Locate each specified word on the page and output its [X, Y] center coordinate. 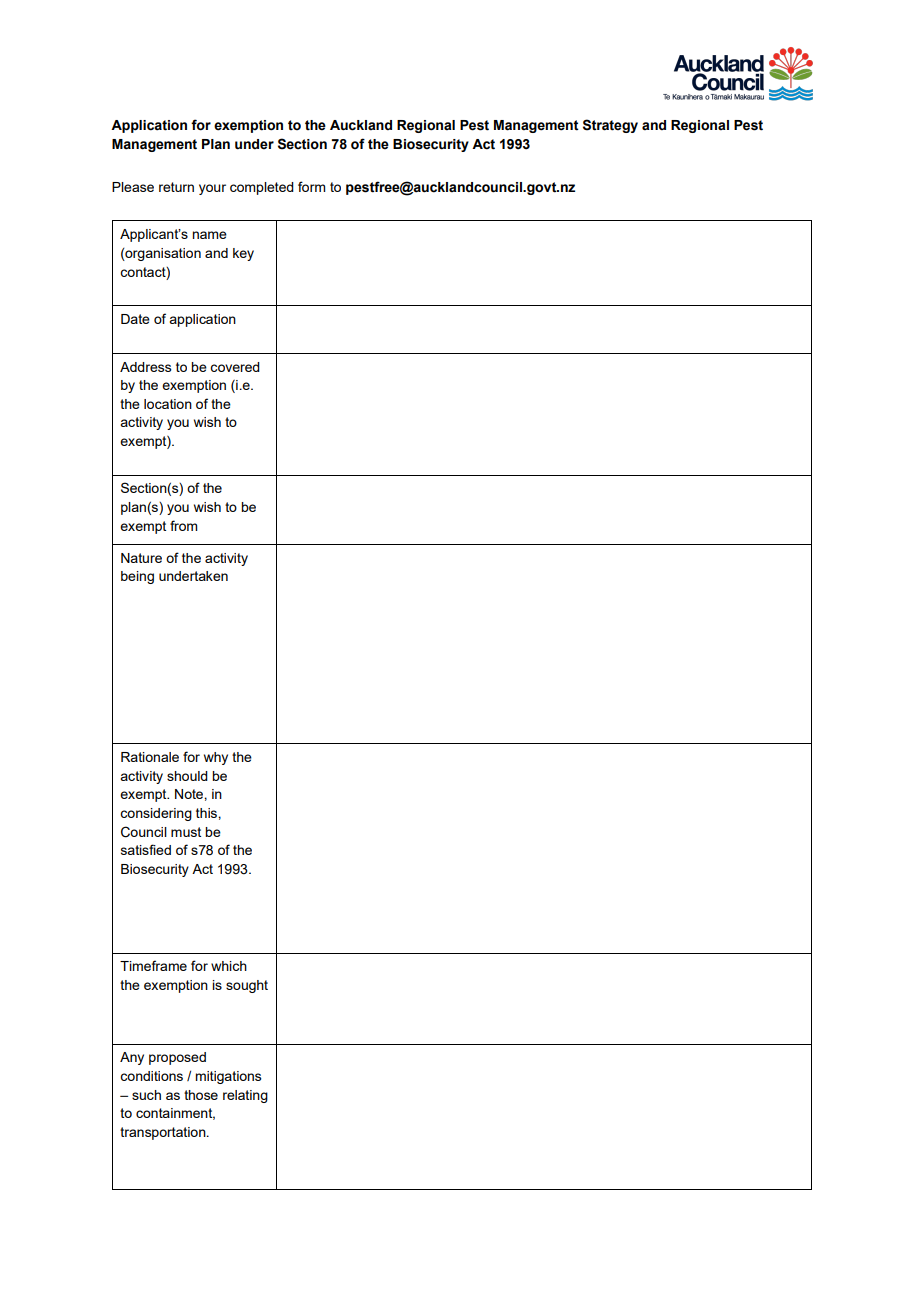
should [187, 776]
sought [247, 986]
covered [235, 367]
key [243, 254]
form [311, 186]
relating [245, 1096]
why [216, 758]
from [183, 525]
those [201, 1095]
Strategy [610, 126]
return [176, 187]
